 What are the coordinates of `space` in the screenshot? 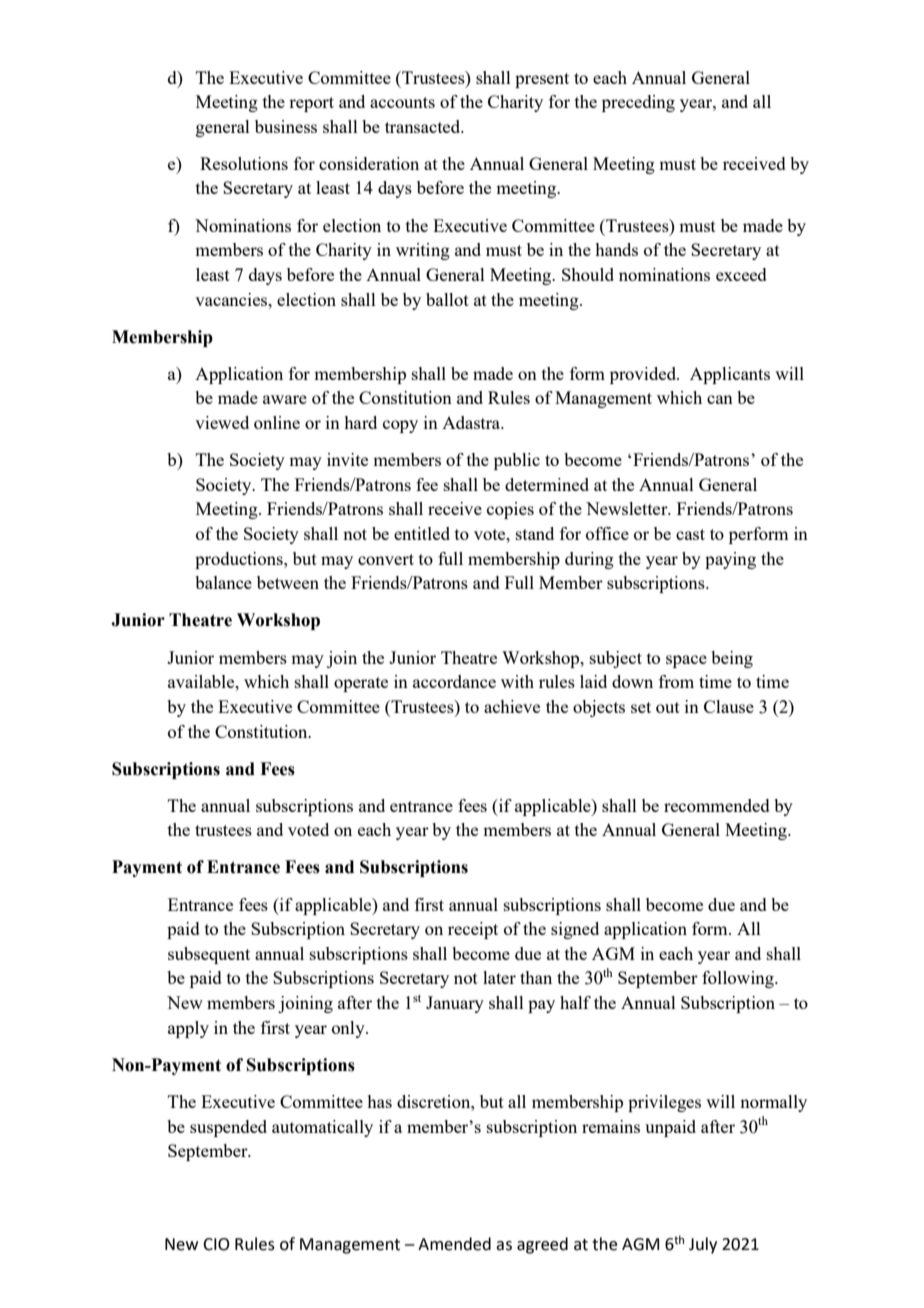 It's located at (686, 661).
